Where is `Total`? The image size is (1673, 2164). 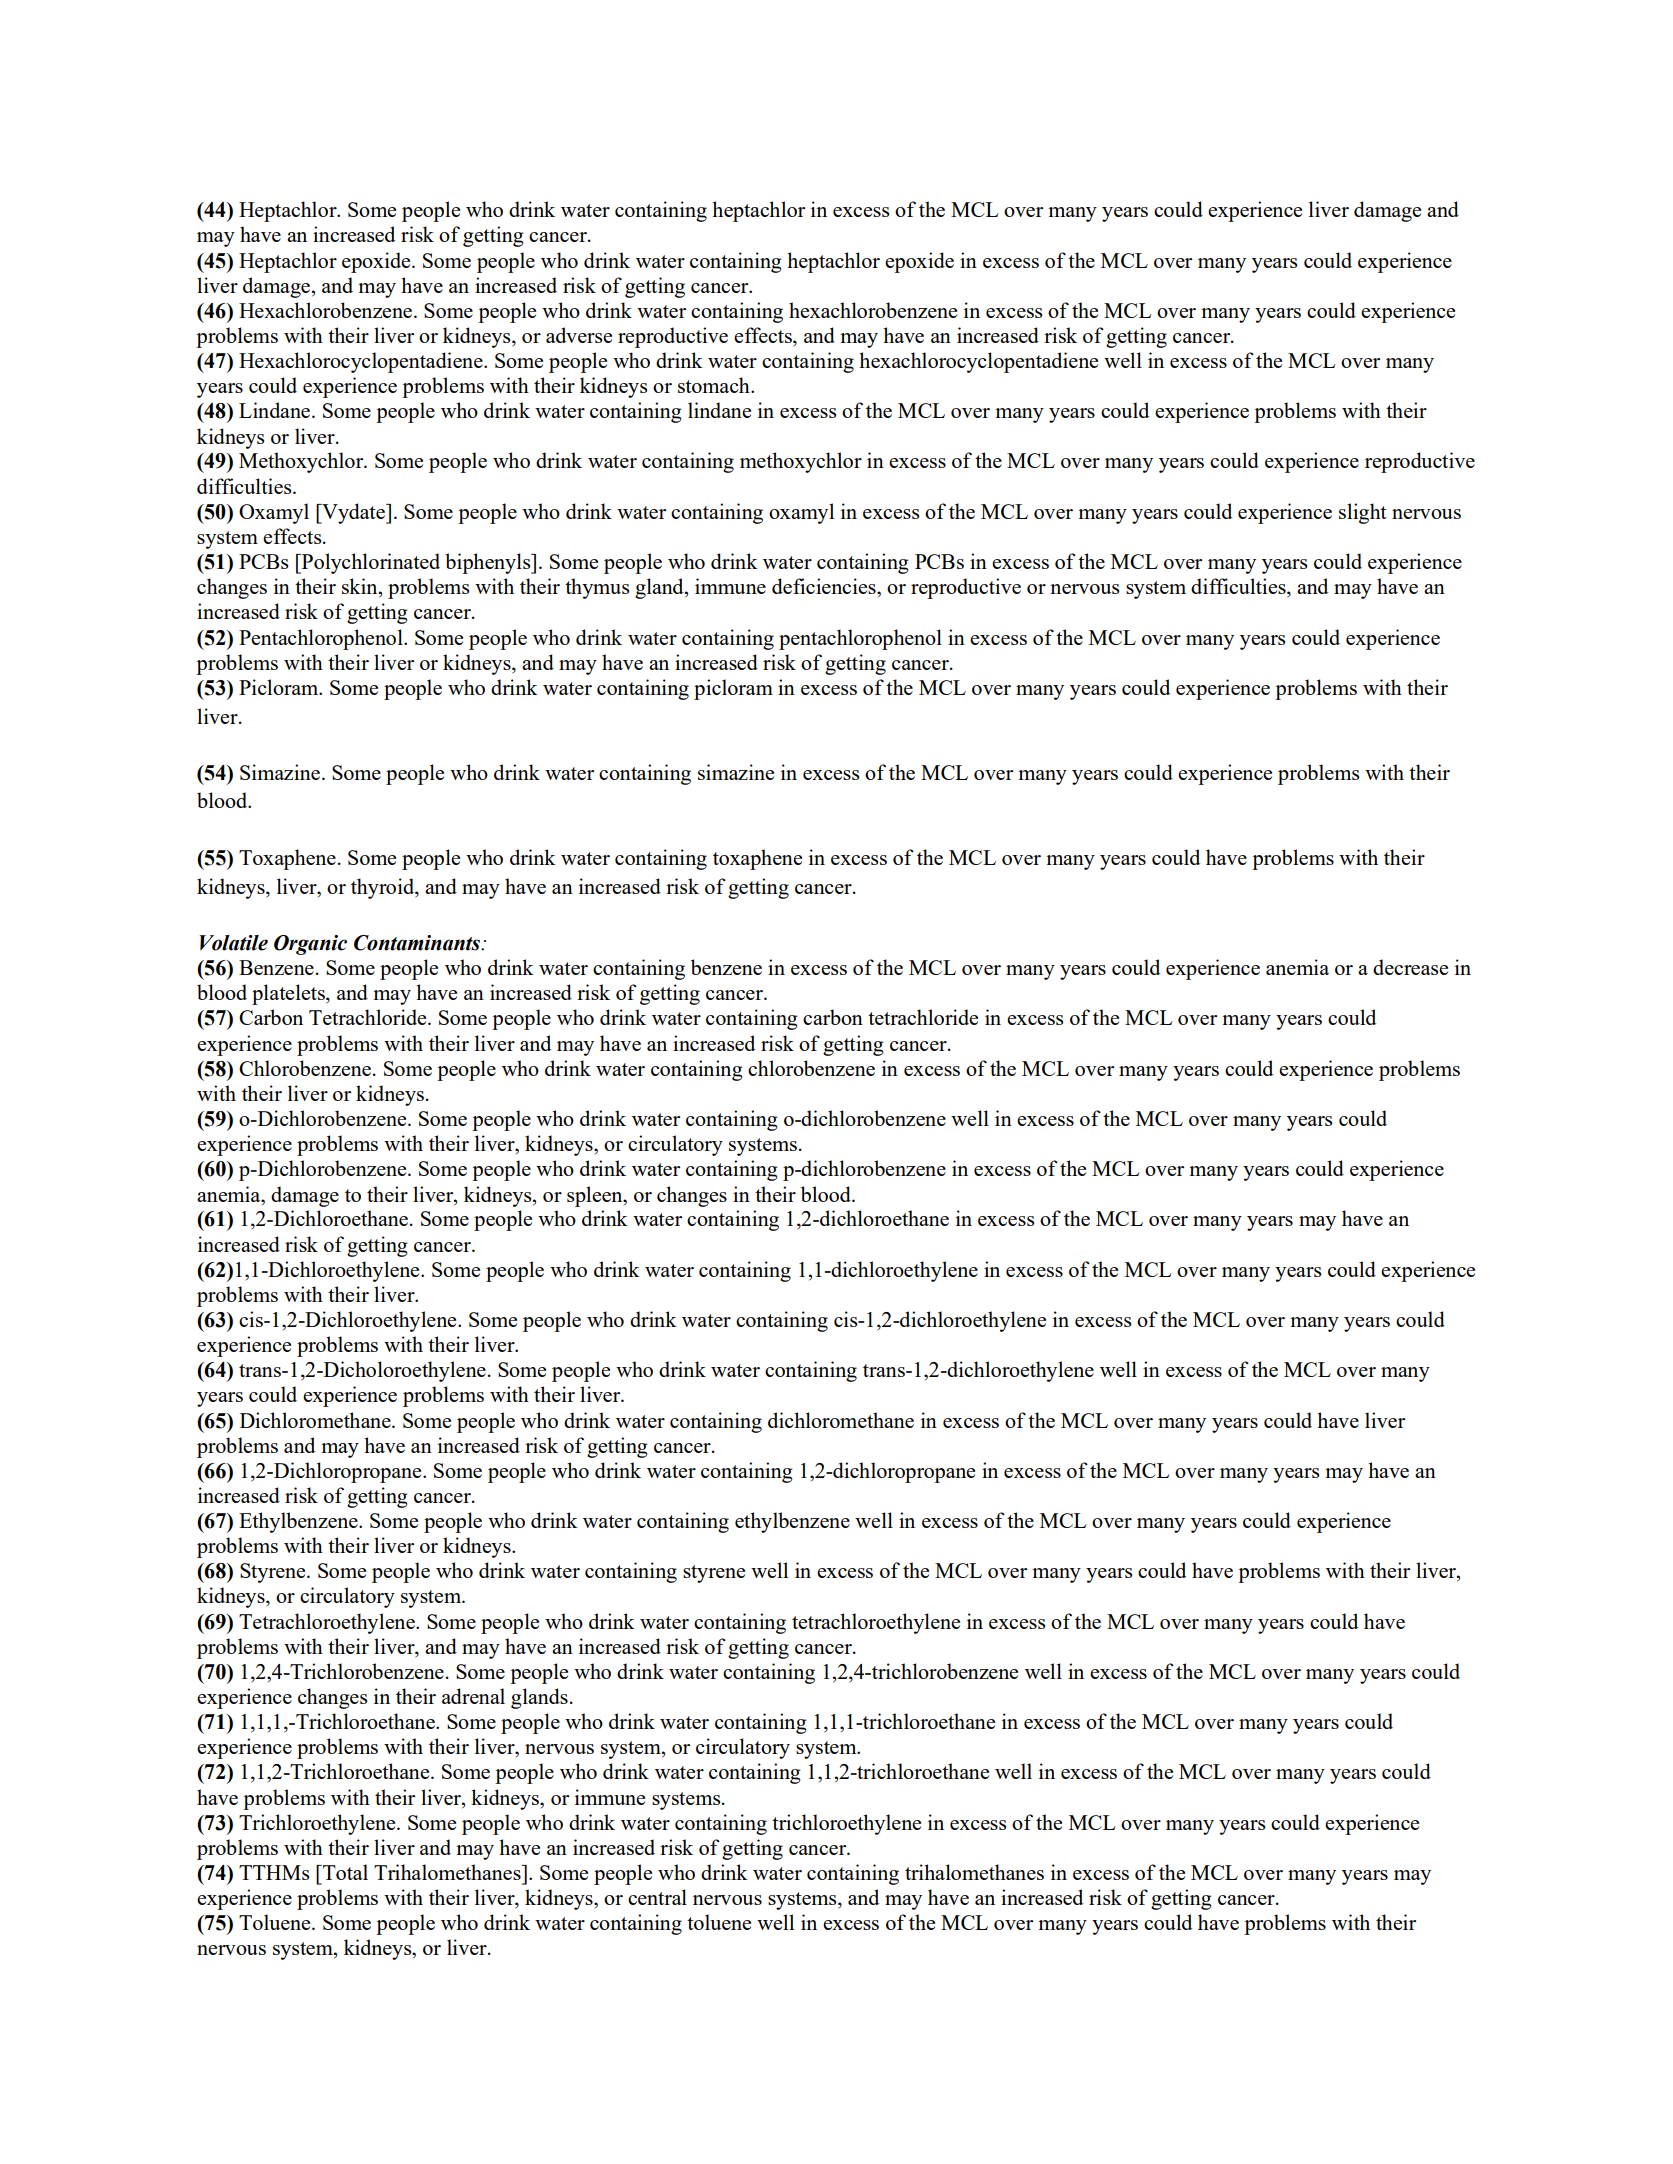
Total is located at coordinates (344, 1872).
